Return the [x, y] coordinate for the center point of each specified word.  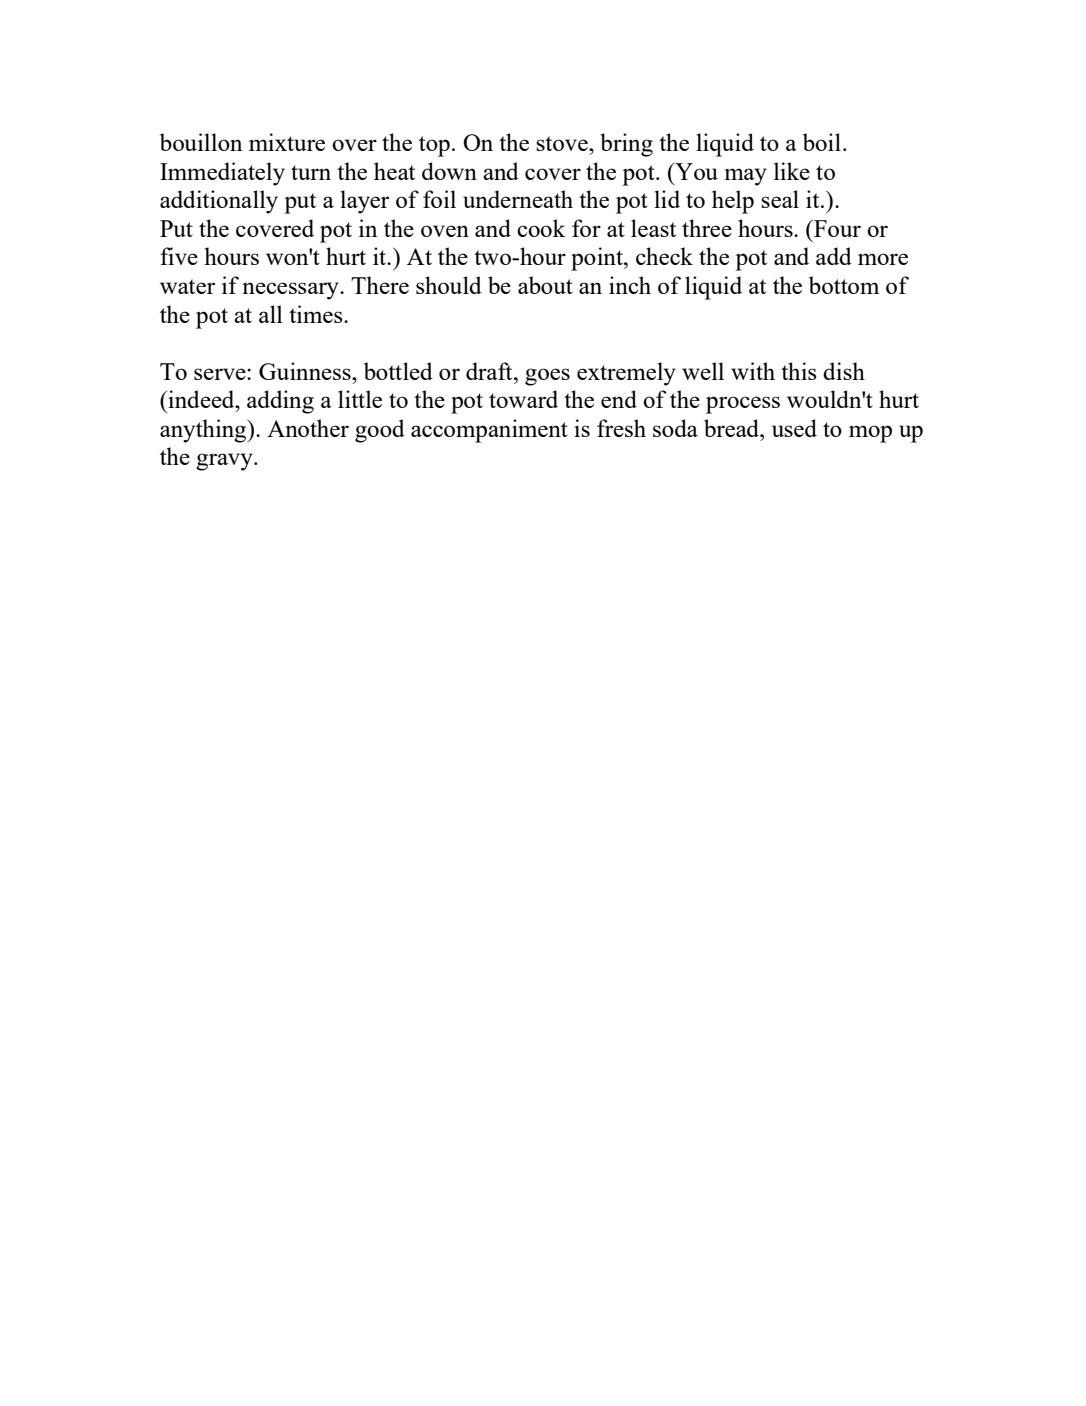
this [799, 371]
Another [308, 428]
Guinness [306, 371]
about [545, 285]
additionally [219, 202]
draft [490, 371]
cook [541, 228]
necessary [291, 291]
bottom [844, 285]
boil [822, 142]
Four [836, 228]
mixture [287, 142]
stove [563, 143]
